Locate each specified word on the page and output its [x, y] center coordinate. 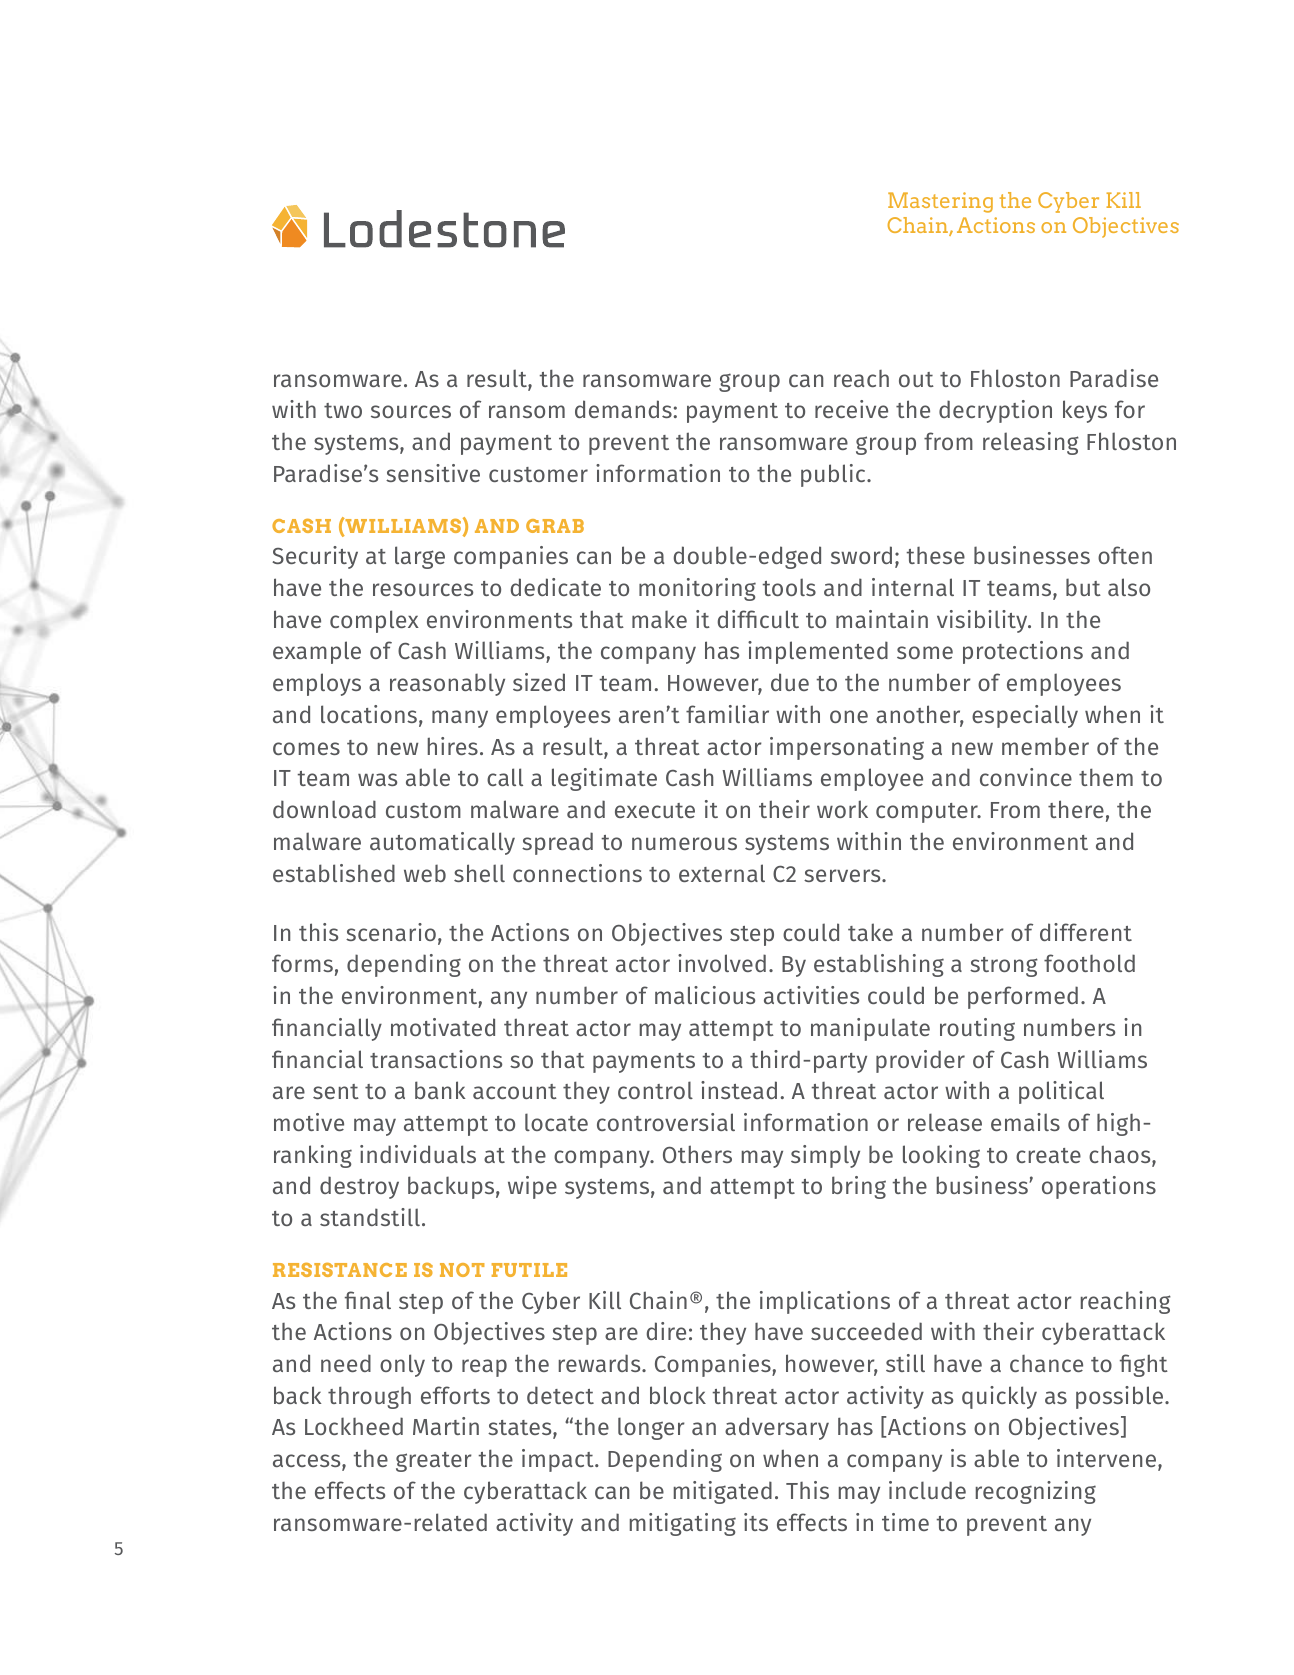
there [1076, 809]
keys [1085, 411]
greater [434, 1462]
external [722, 873]
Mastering [940, 202]
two [343, 410]
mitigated [723, 1492]
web [425, 873]
